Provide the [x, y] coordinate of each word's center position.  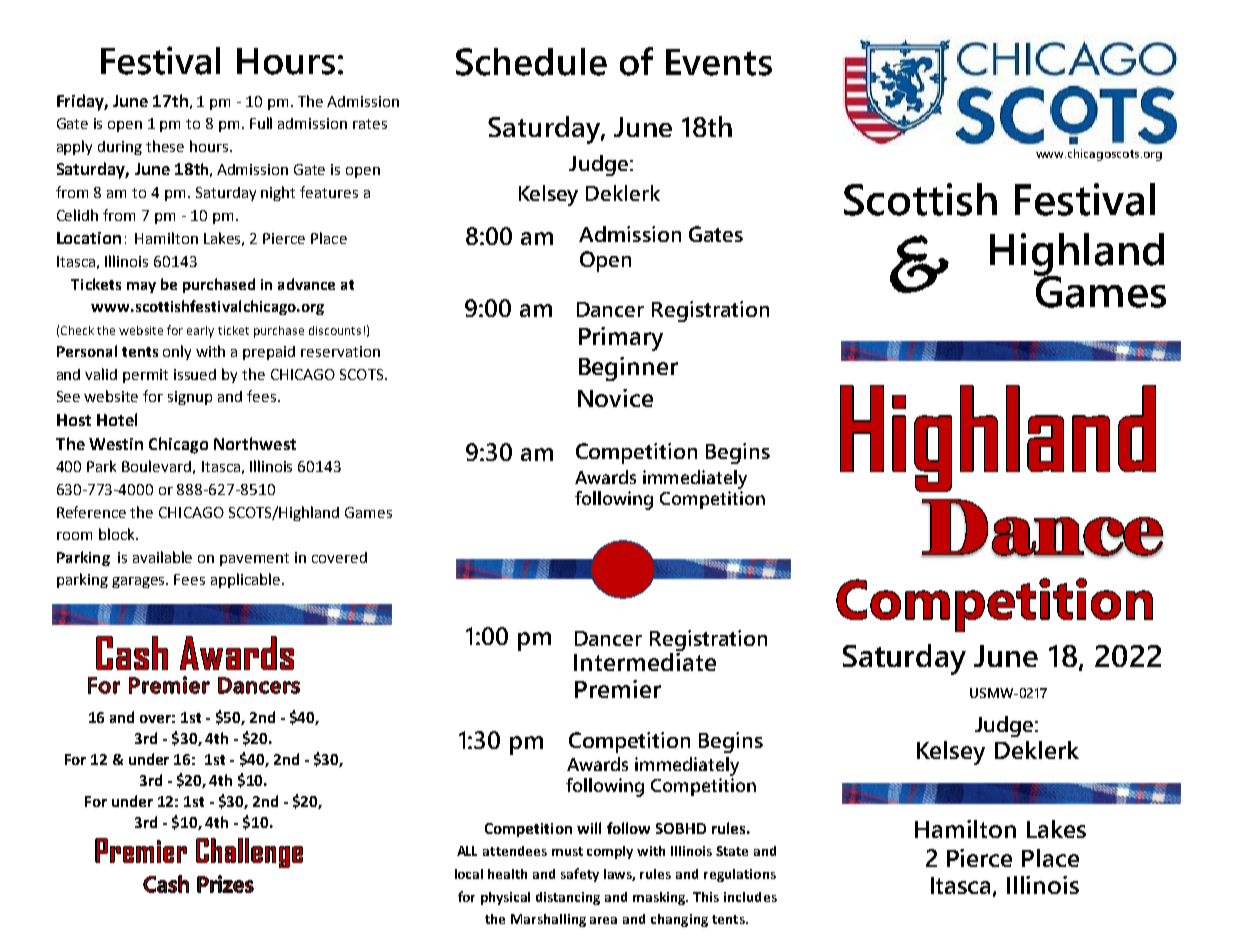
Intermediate [645, 660]
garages [140, 582]
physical [505, 898]
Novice [615, 398]
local [469, 874]
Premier [618, 689]
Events [719, 62]
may [141, 287]
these [165, 146]
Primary [621, 339]
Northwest [255, 443]
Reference [91, 512]
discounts [335, 330]
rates [370, 124]
